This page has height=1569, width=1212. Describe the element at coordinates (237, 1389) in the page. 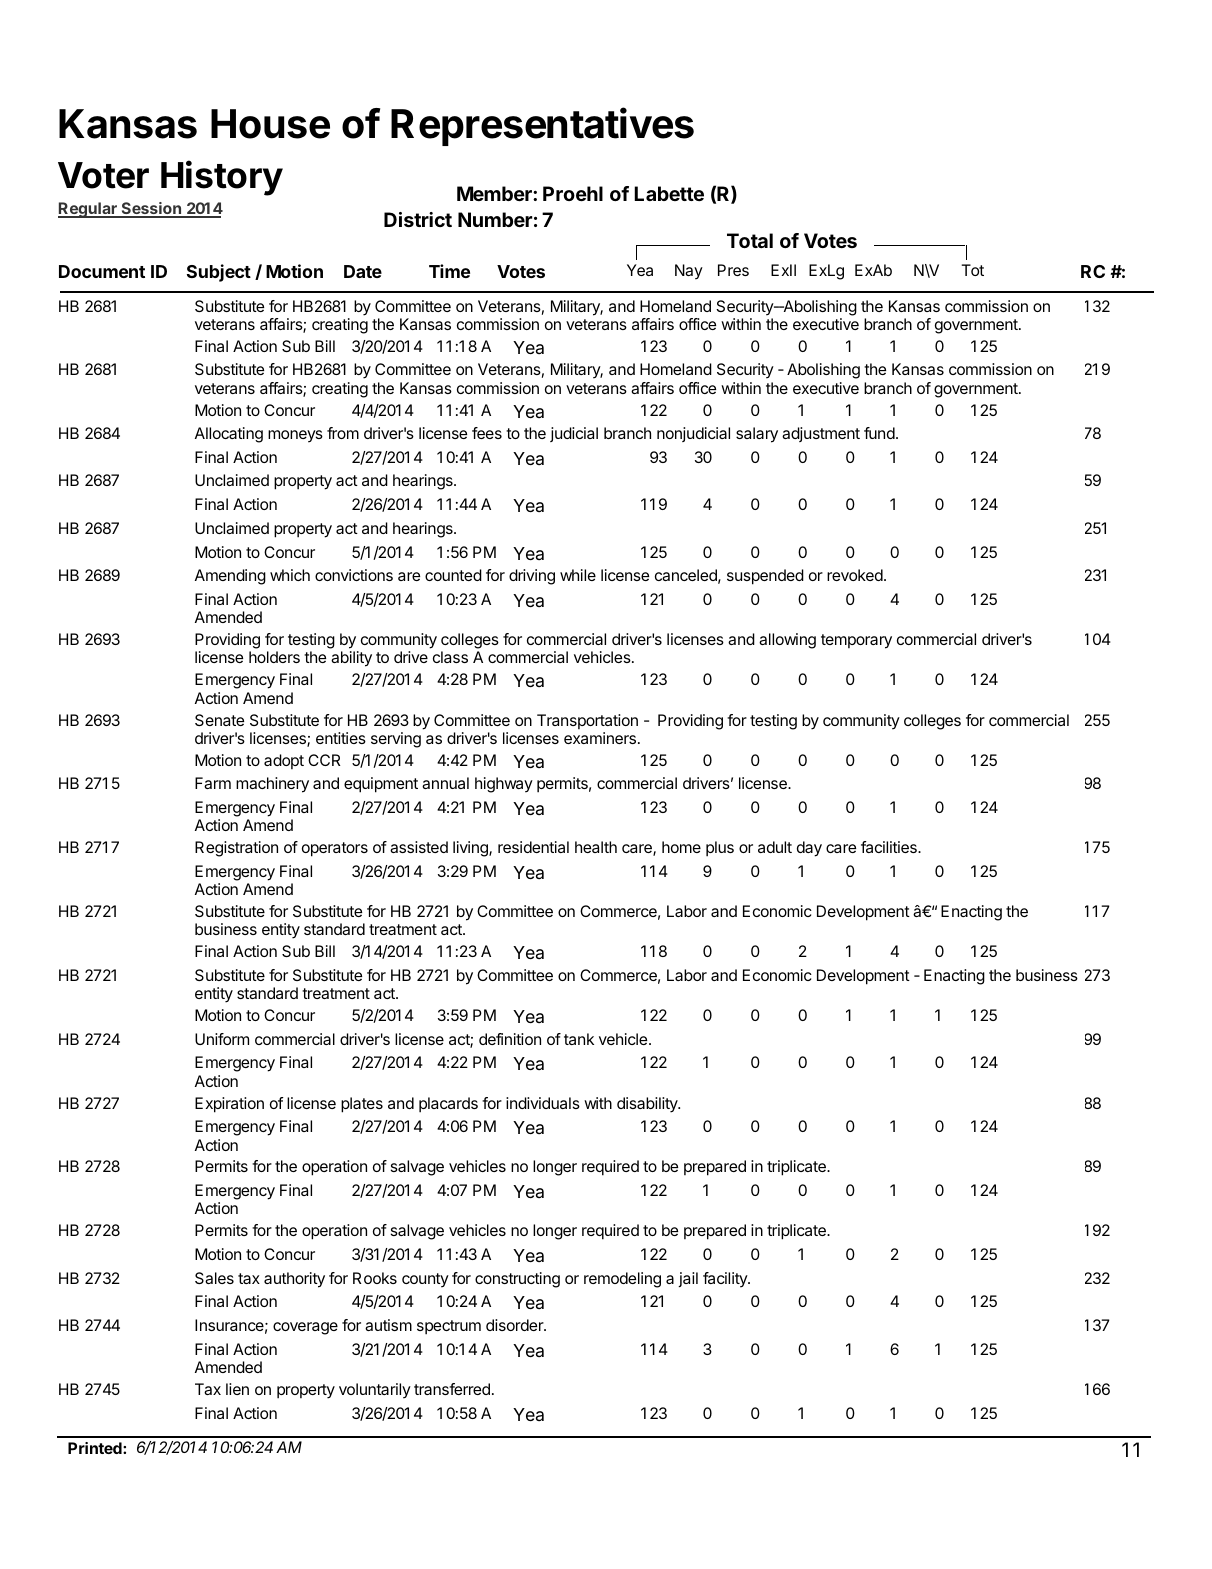

I see `lien` at that location.
